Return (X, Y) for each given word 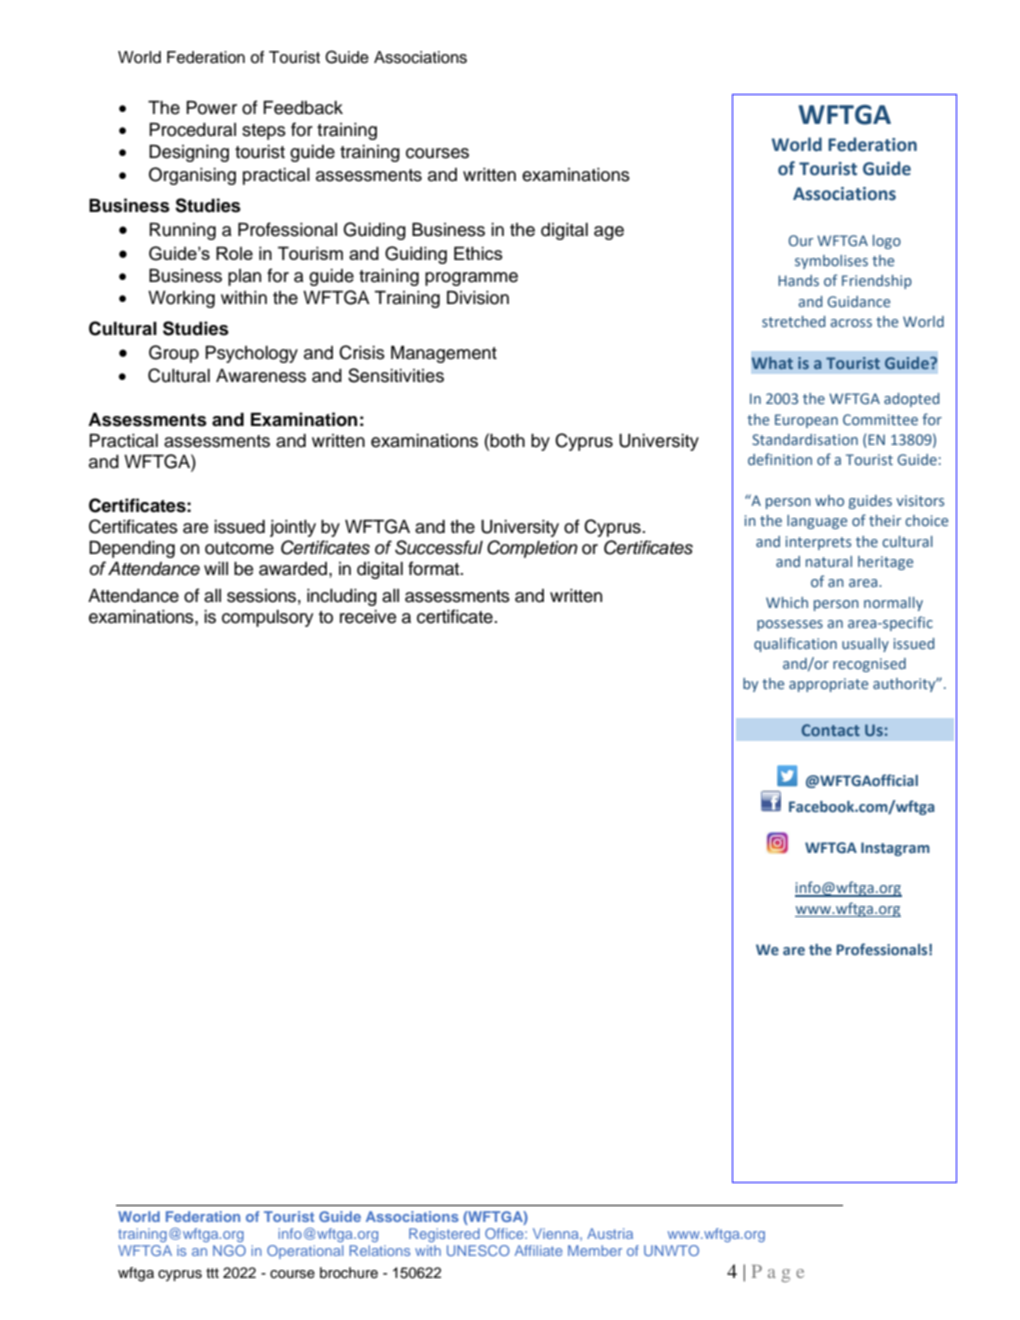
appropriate (828, 685)
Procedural (192, 130)
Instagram (895, 849)
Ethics (478, 253)
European (806, 421)
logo (887, 242)
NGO (229, 1250)
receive (368, 617)
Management (444, 354)
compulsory (267, 618)
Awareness (261, 376)
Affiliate (539, 1250)
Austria (610, 1233)
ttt (212, 1273)
